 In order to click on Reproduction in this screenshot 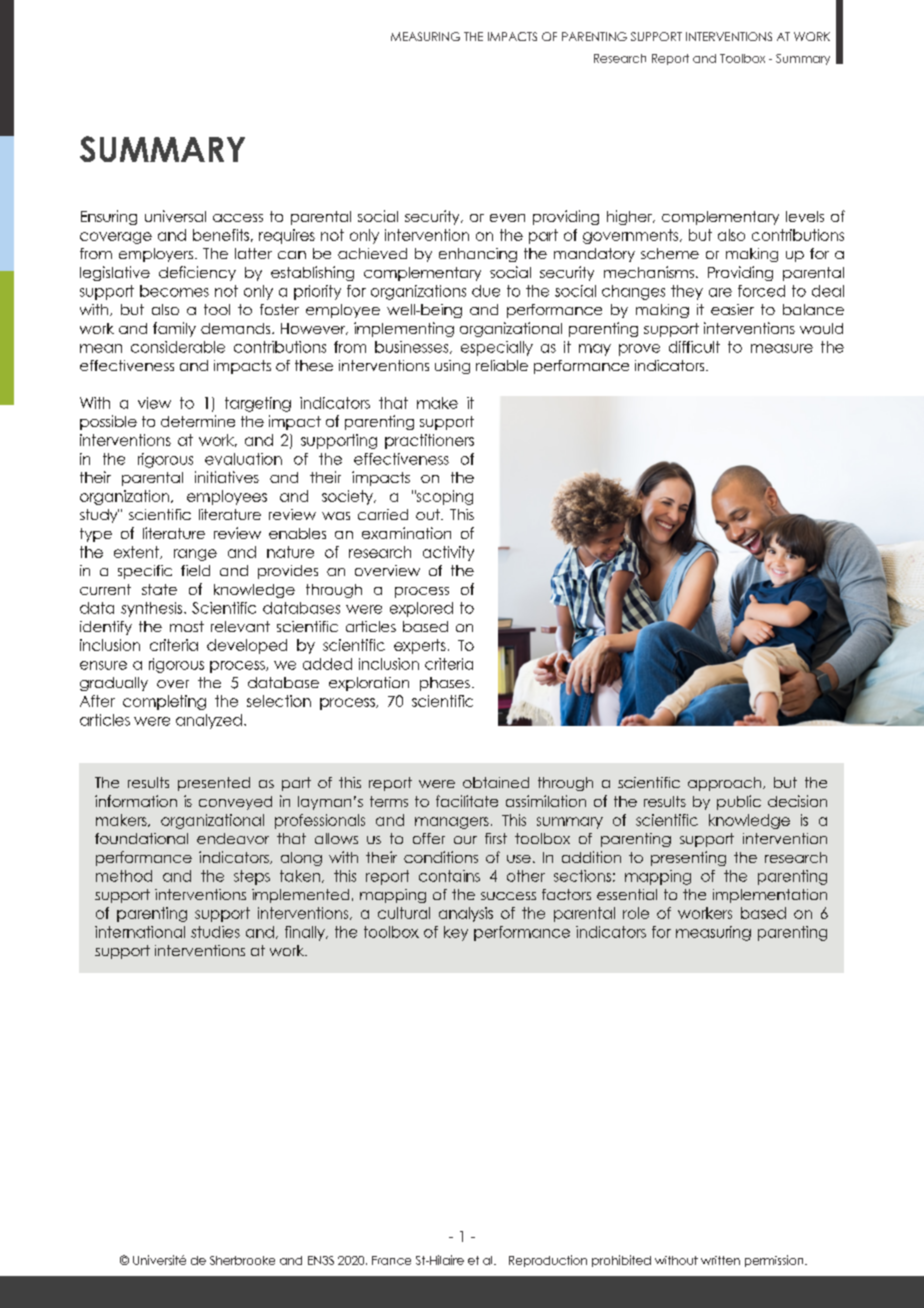, I will do `click(548, 1261)`.
